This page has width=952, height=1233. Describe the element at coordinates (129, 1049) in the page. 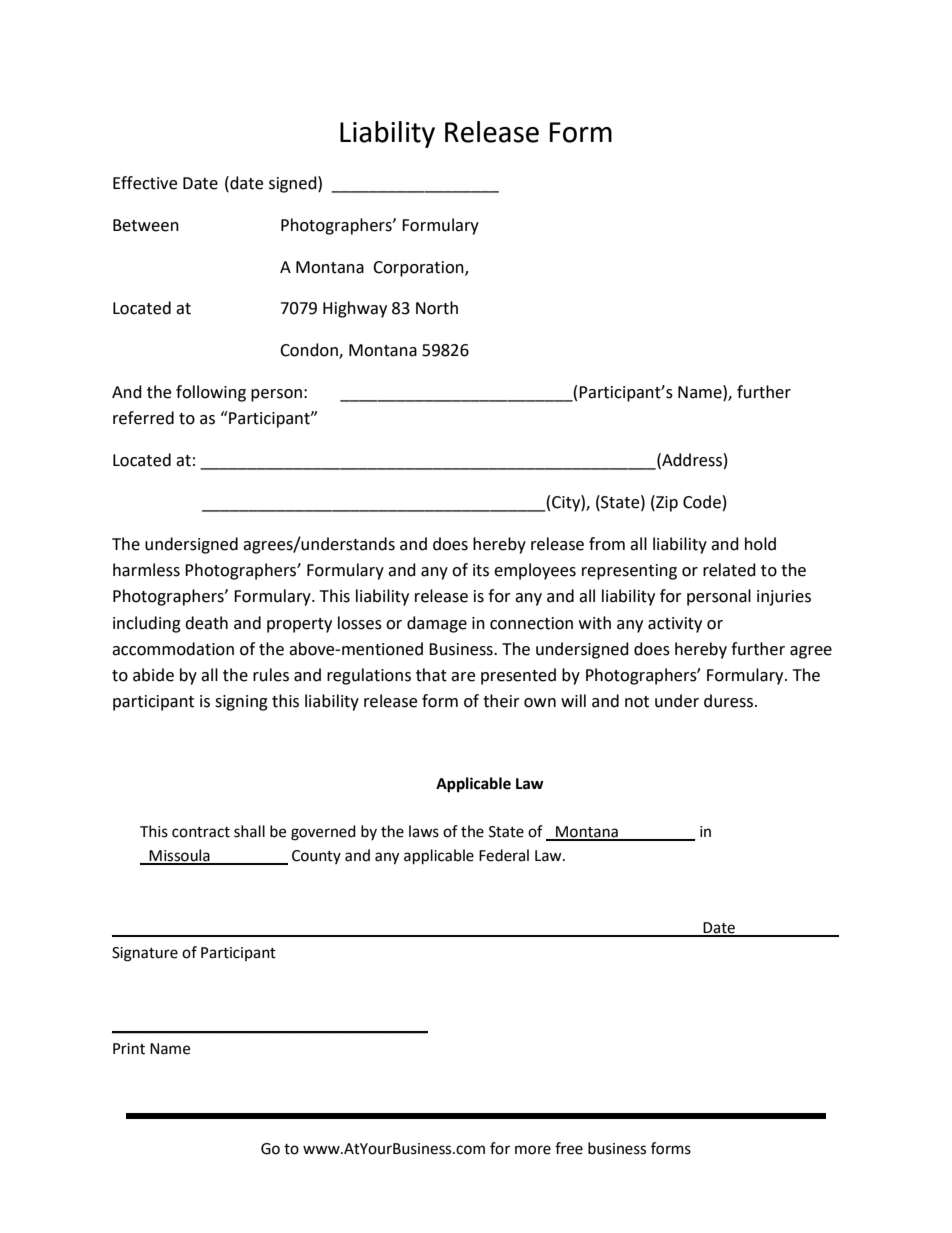

I see `Print` at that location.
